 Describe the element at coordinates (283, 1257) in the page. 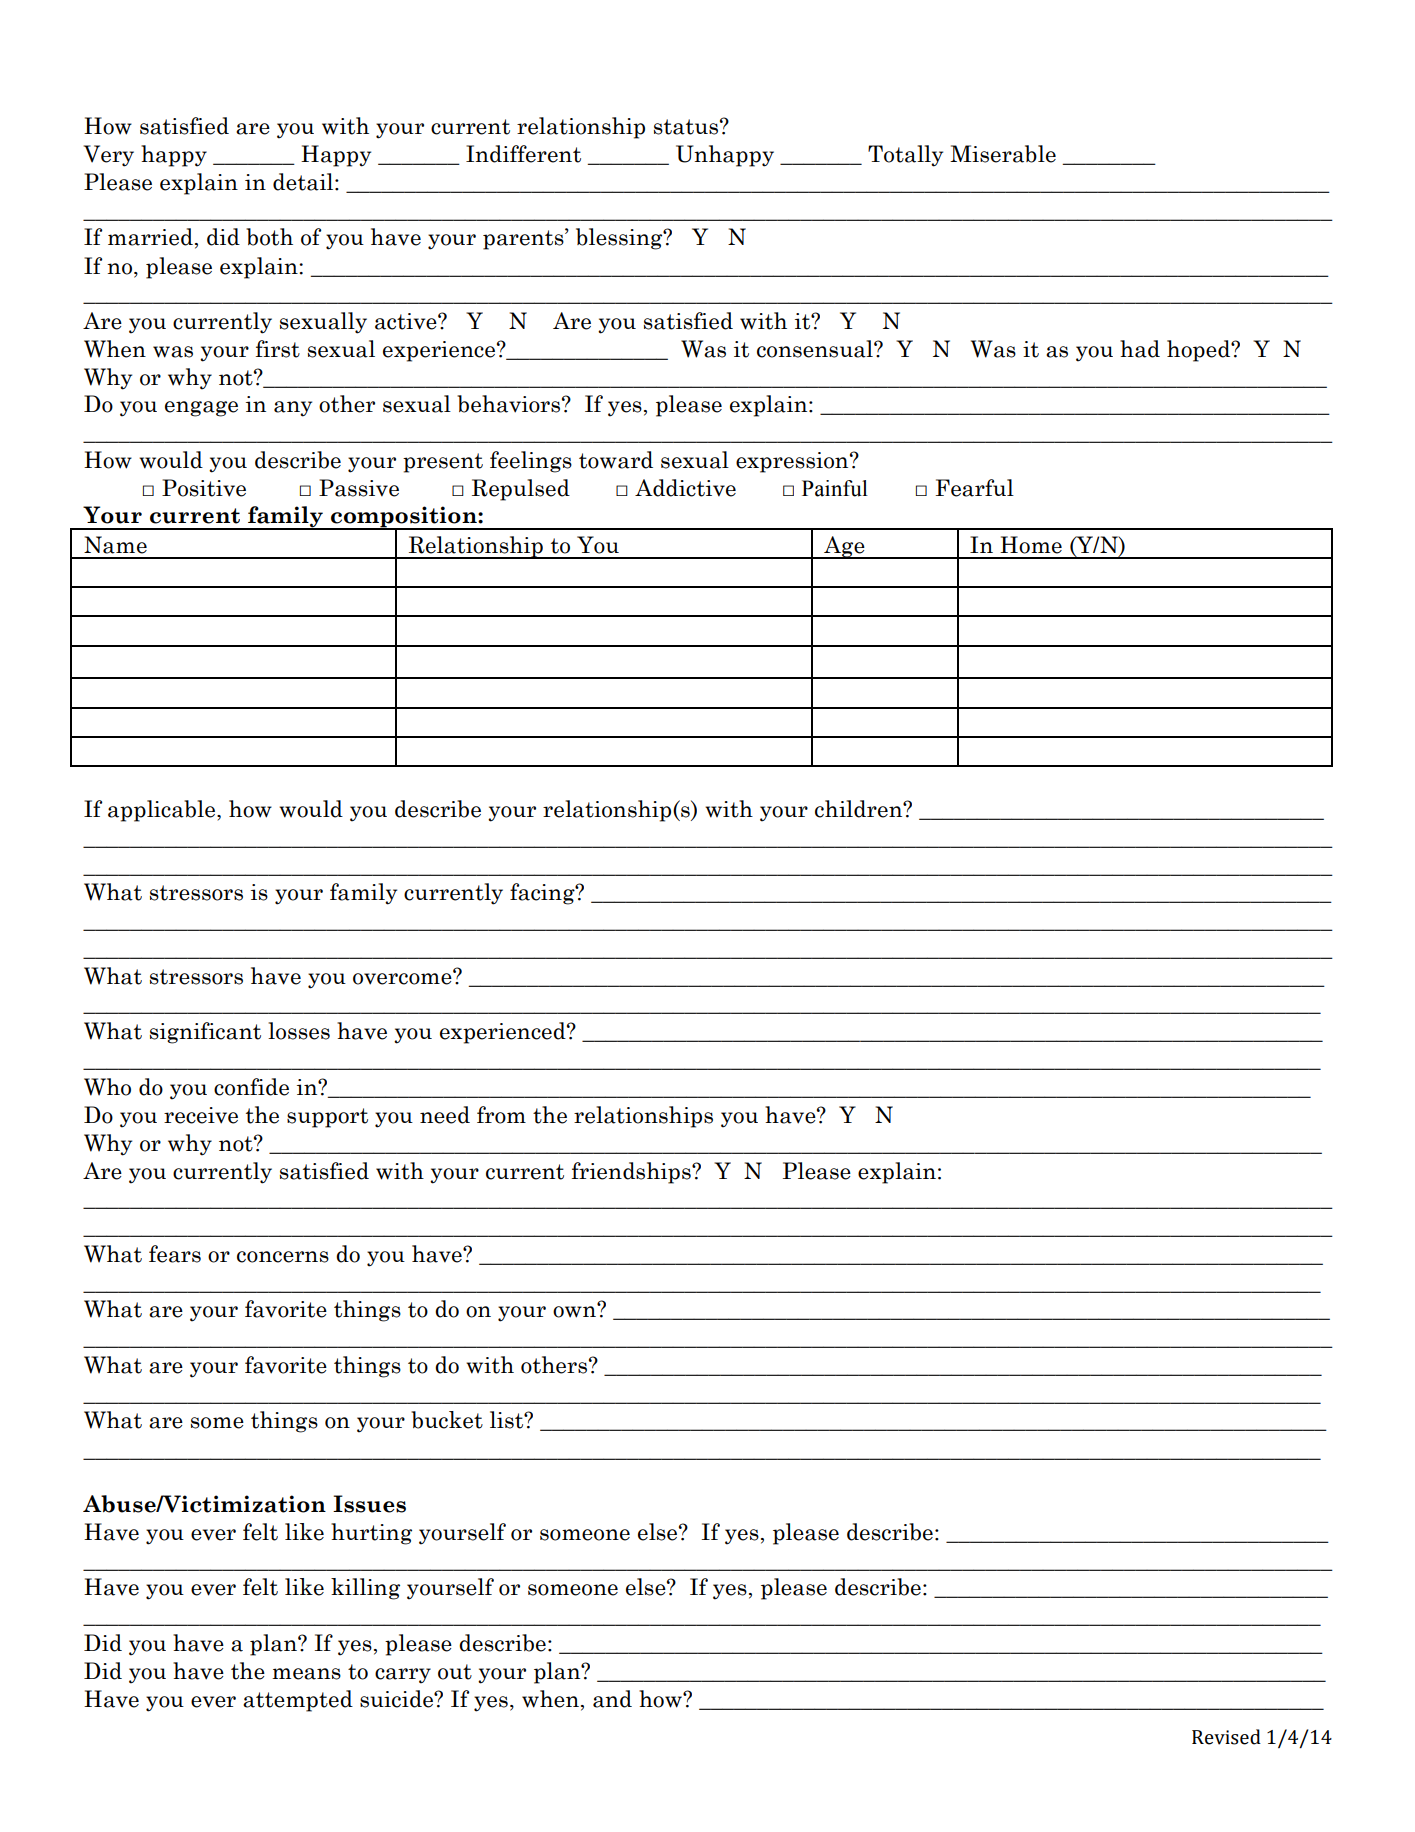

I see `concerns` at that location.
